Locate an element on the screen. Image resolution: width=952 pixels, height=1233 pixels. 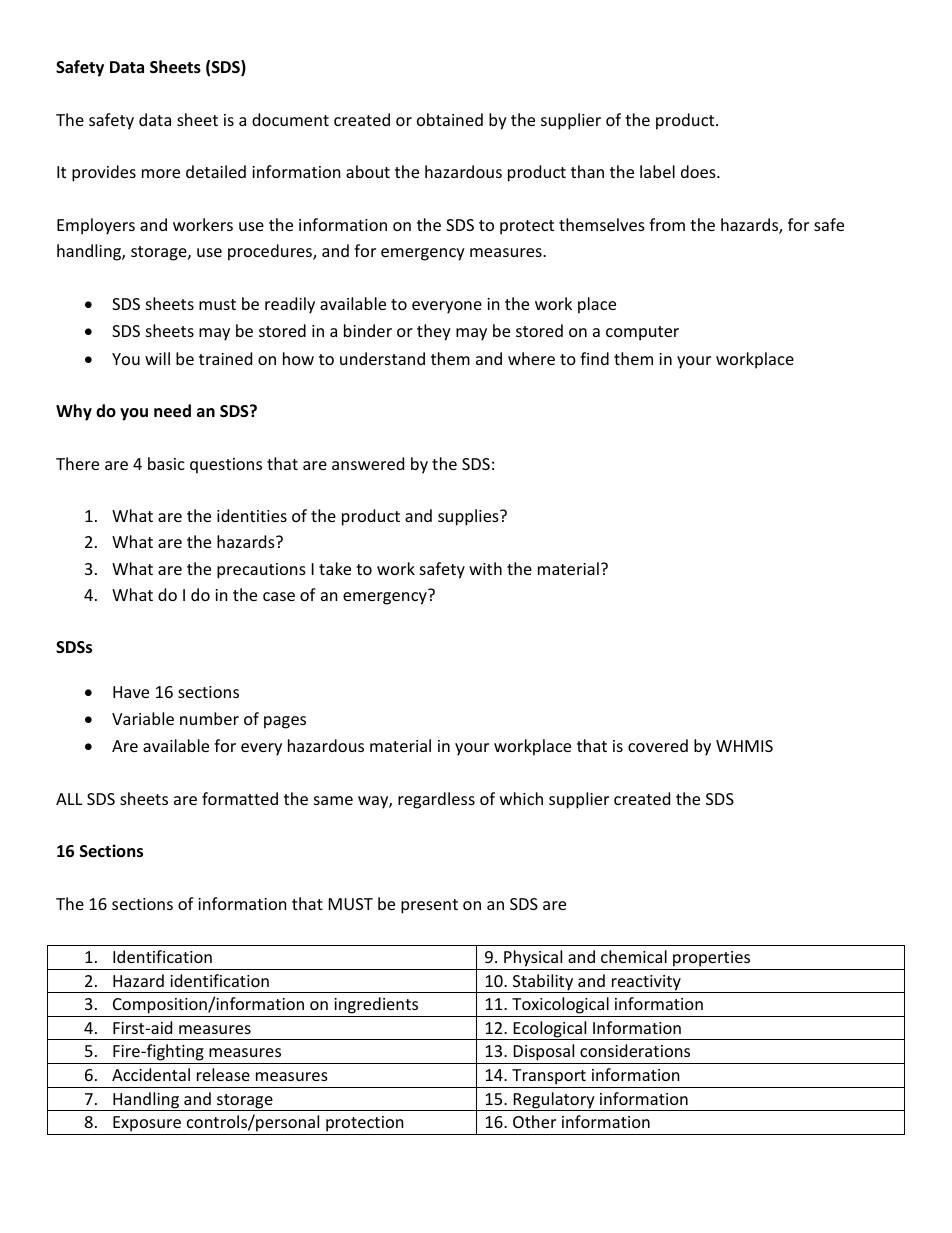
covered is located at coordinates (658, 745).
